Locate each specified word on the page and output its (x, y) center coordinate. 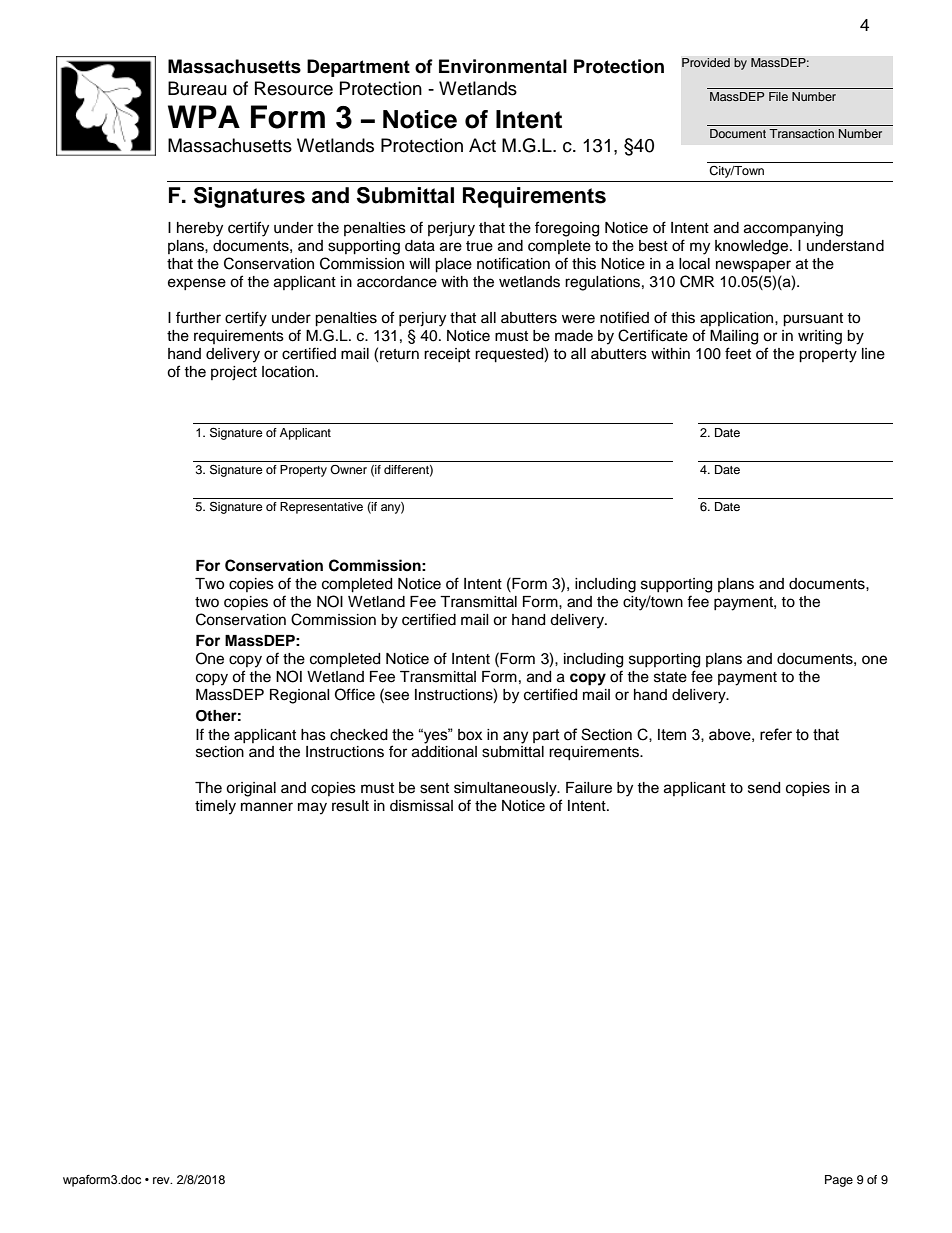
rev (162, 1180)
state (670, 677)
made (574, 336)
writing (820, 337)
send (764, 788)
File (778, 96)
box (470, 735)
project (234, 373)
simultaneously (506, 789)
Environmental (503, 66)
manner (267, 807)
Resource (294, 88)
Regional (300, 696)
